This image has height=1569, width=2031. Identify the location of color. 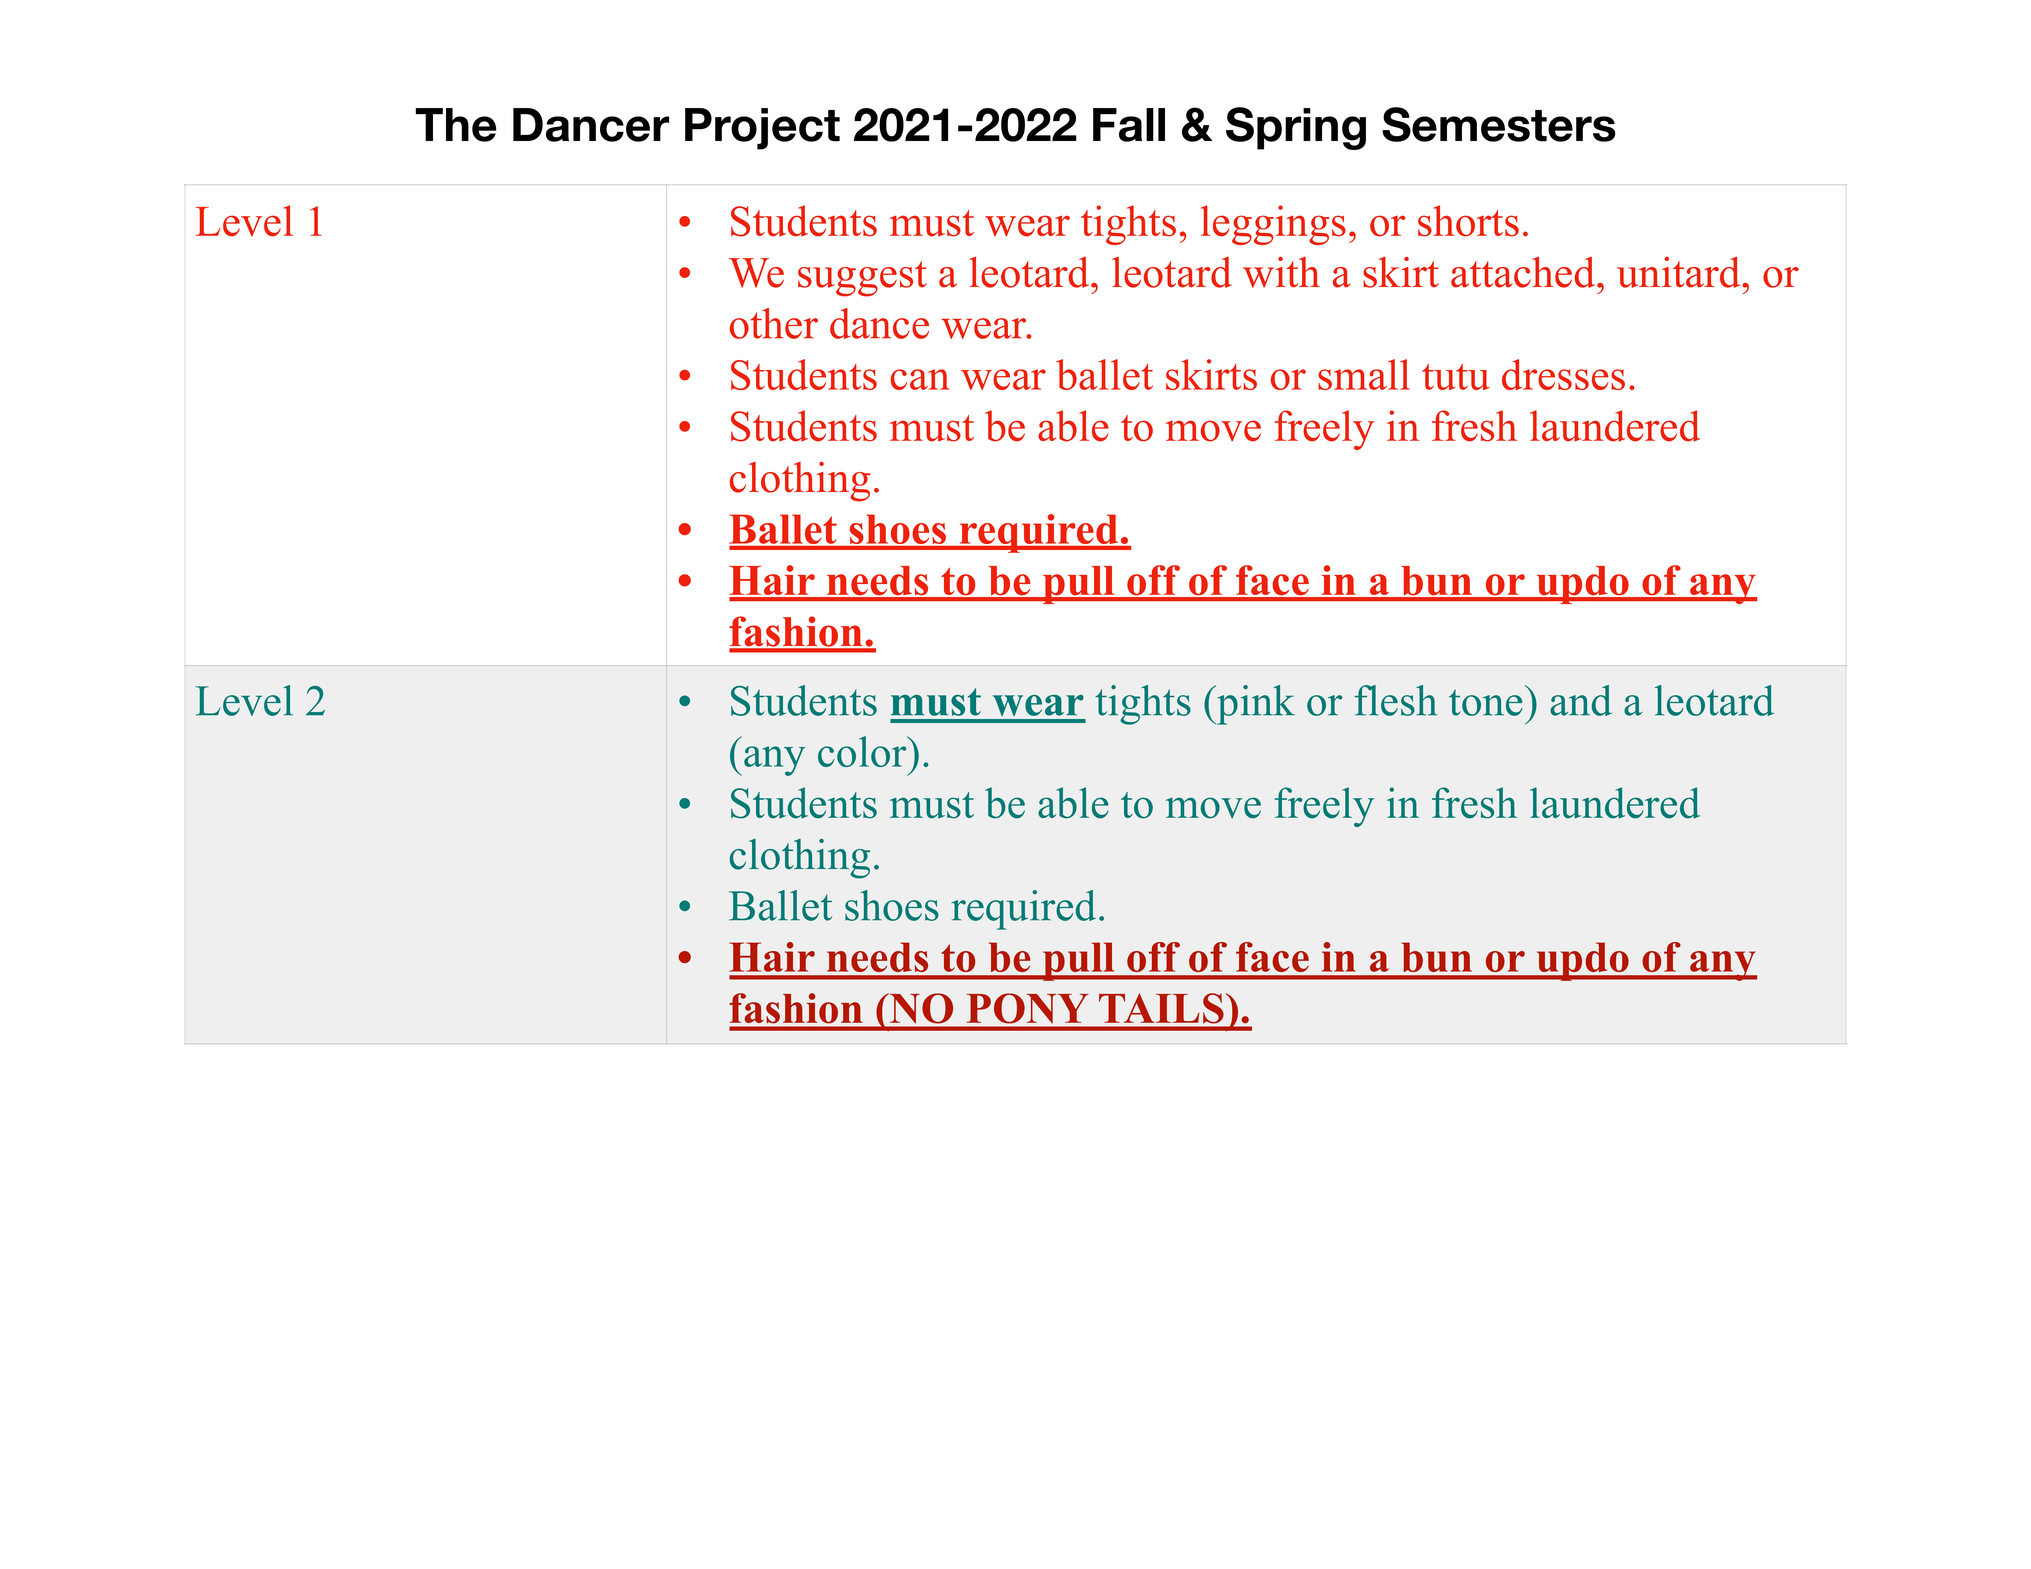
(863, 751).
